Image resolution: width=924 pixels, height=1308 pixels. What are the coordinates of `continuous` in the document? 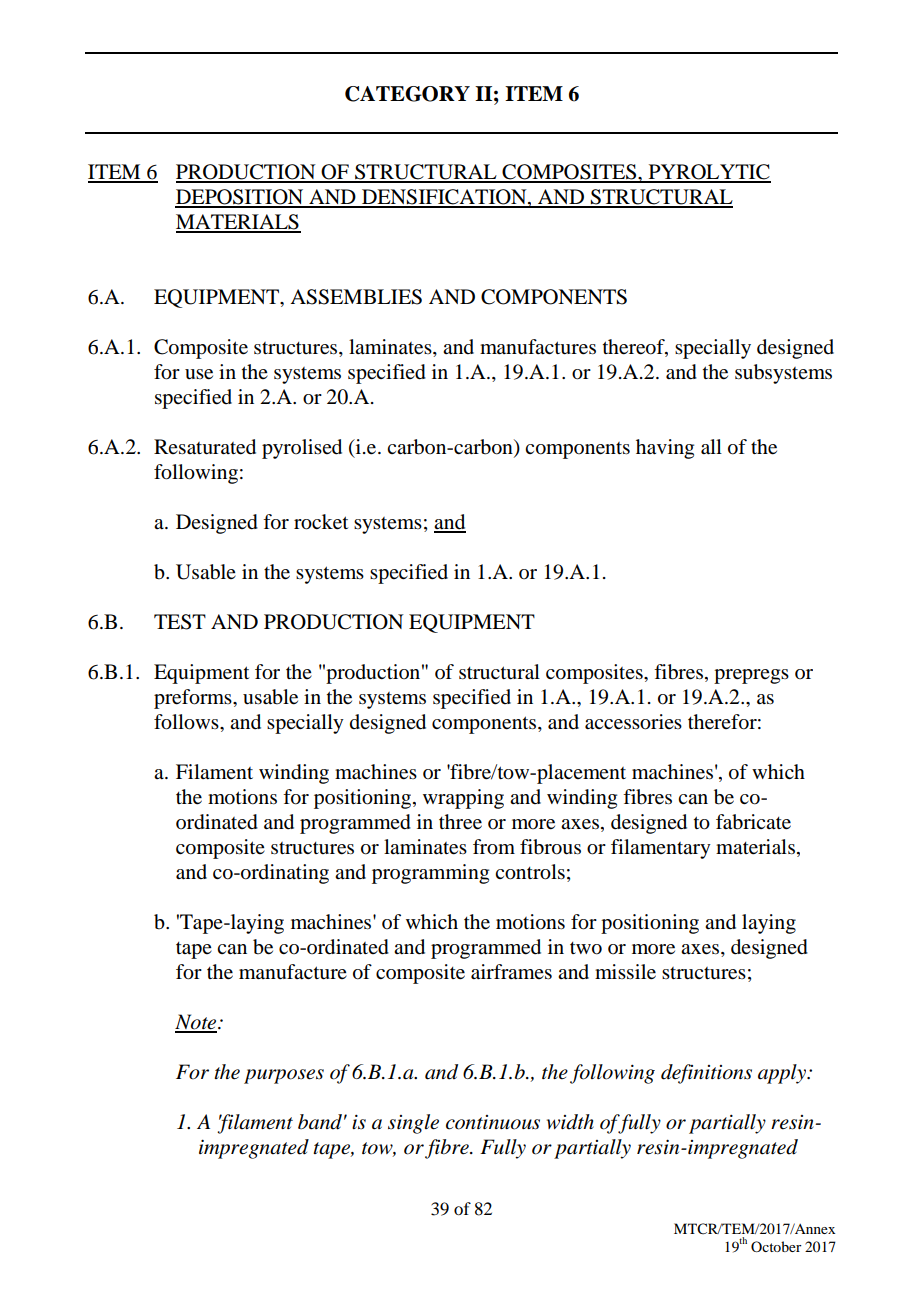 It's located at (493, 1122).
